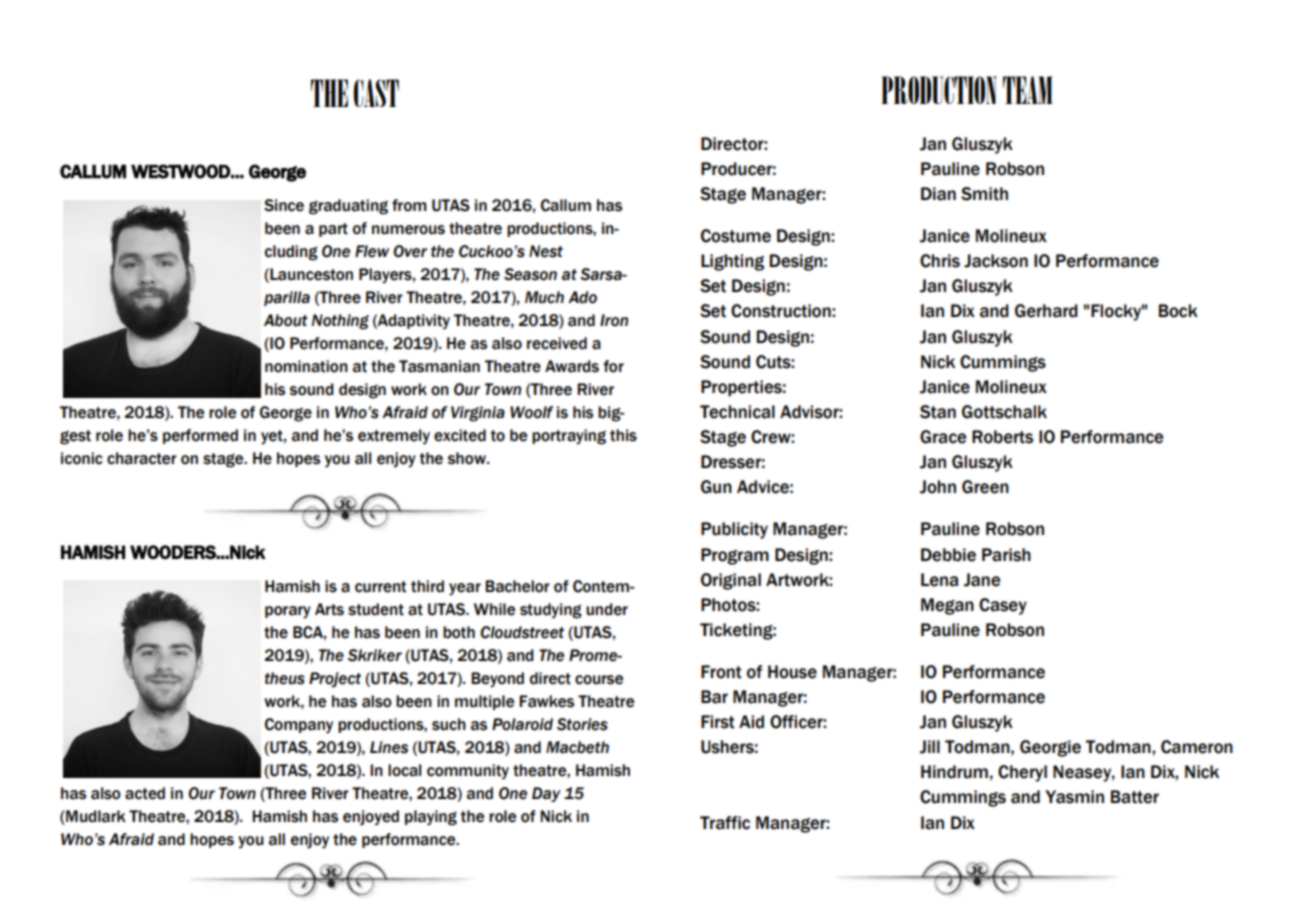 The width and height of the screenshot is (1308, 924). I want to click on TEAM, so click(1028, 90).
